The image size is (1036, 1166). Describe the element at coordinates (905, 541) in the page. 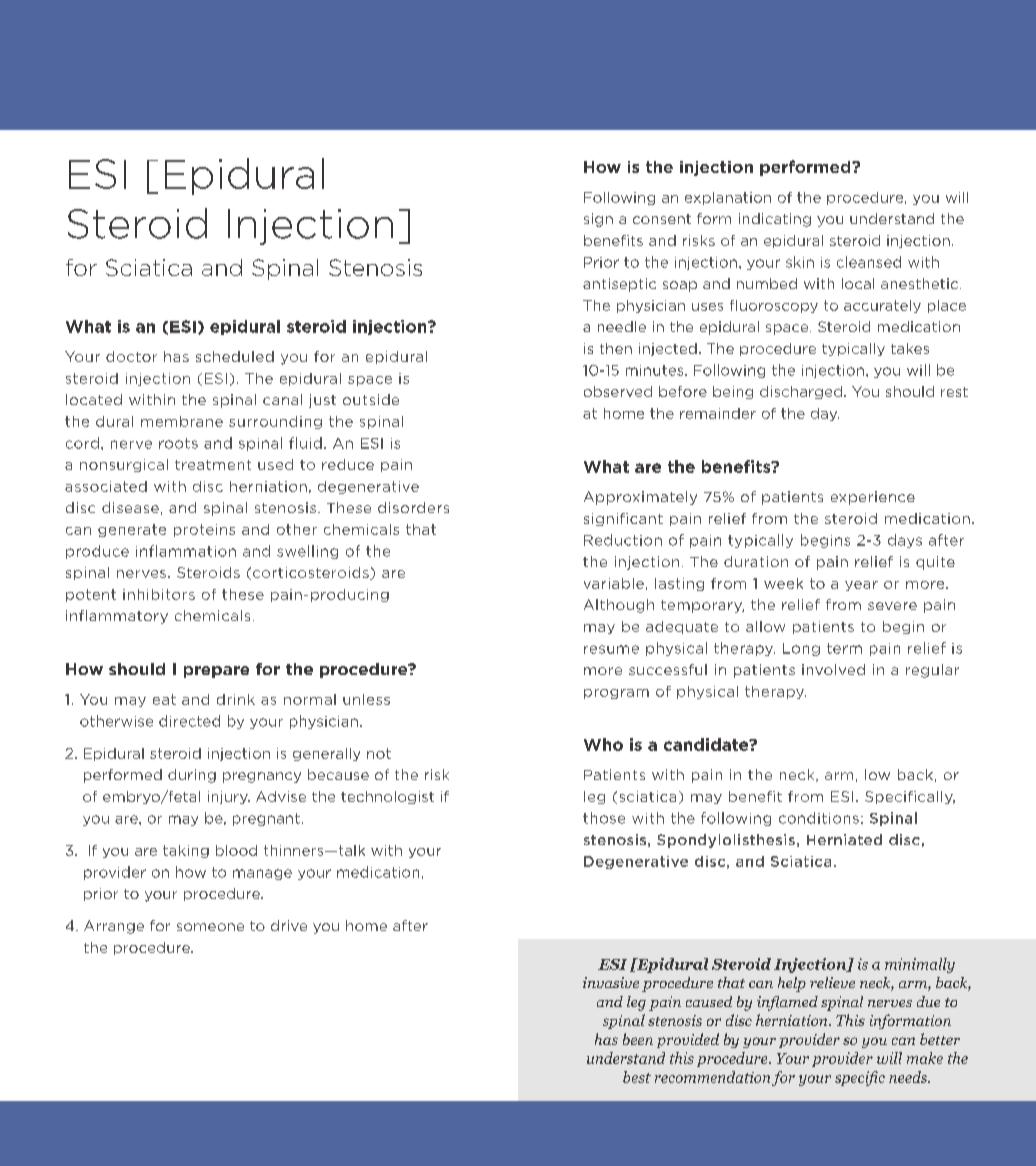

I see `days` at that location.
